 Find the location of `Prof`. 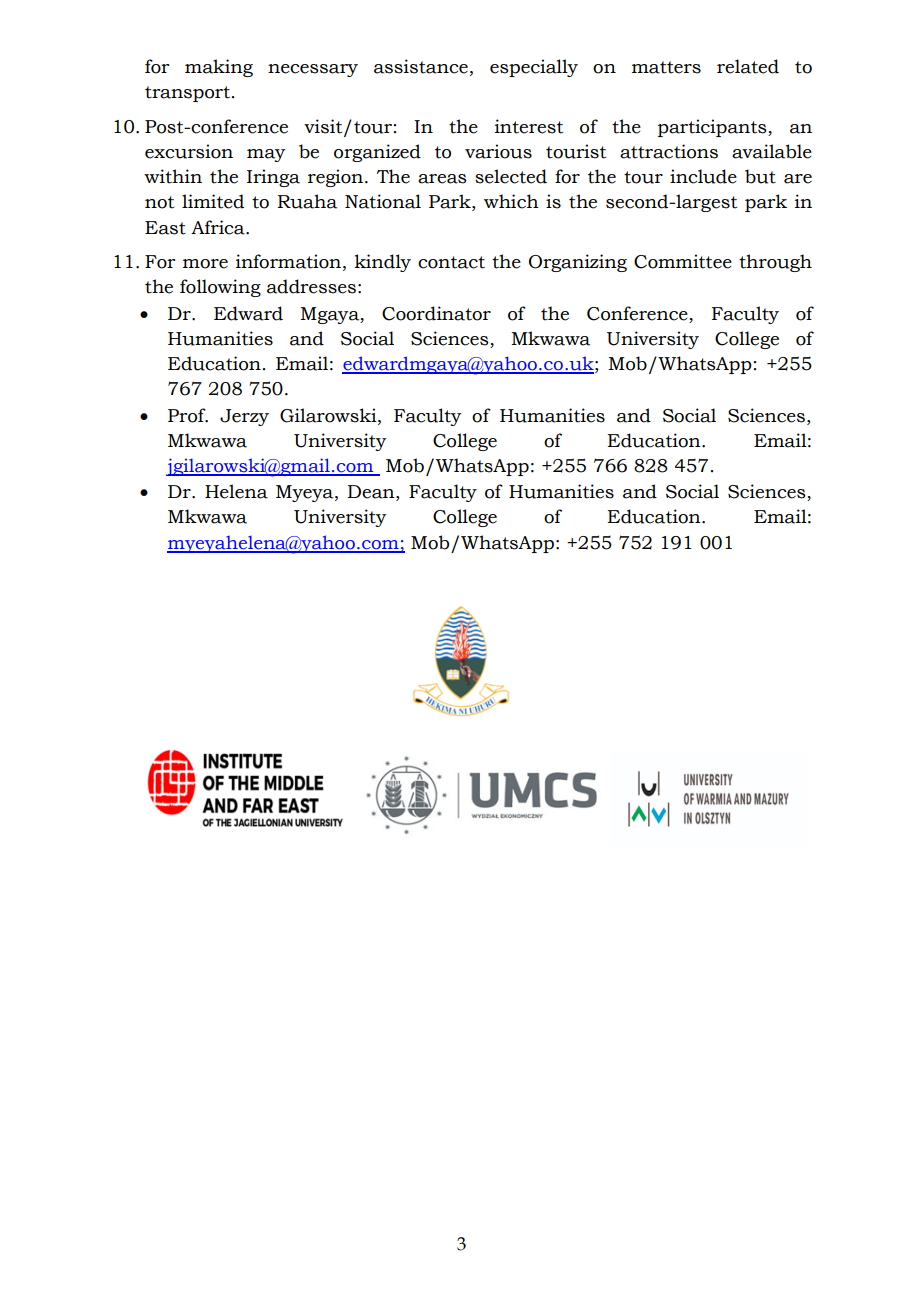

Prof is located at coordinates (188, 415).
